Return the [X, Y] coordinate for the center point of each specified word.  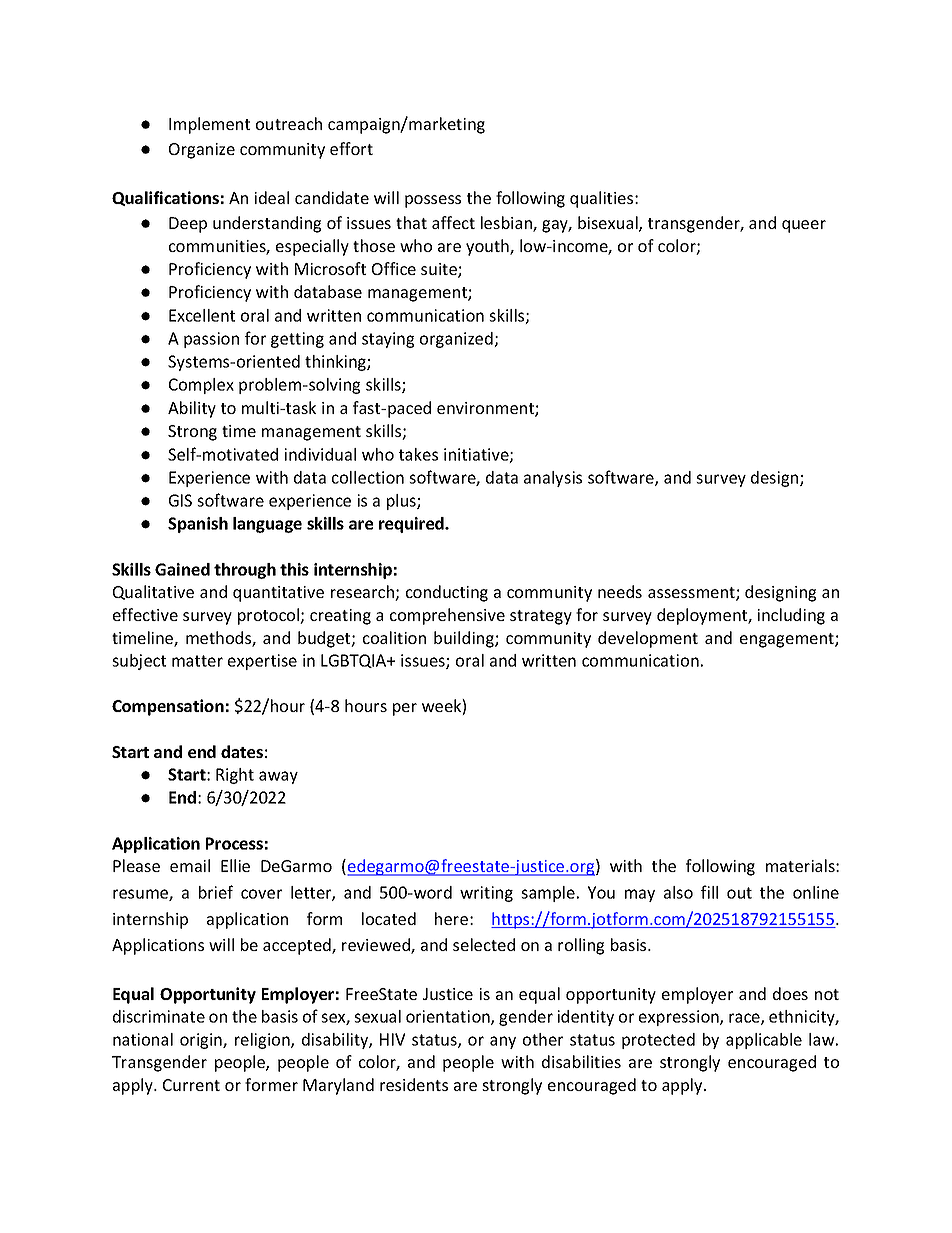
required [412, 525]
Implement [209, 125]
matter [197, 661]
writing [486, 894]
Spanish [198, 525]
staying [388, 340]
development [648, 639]
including [791, 616]
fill [709, 892]
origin [202, 1041]
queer [804, 226]
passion [211, 340]
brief [216, 892]
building [465, 639]
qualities [603, 199]
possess [433, 201]
